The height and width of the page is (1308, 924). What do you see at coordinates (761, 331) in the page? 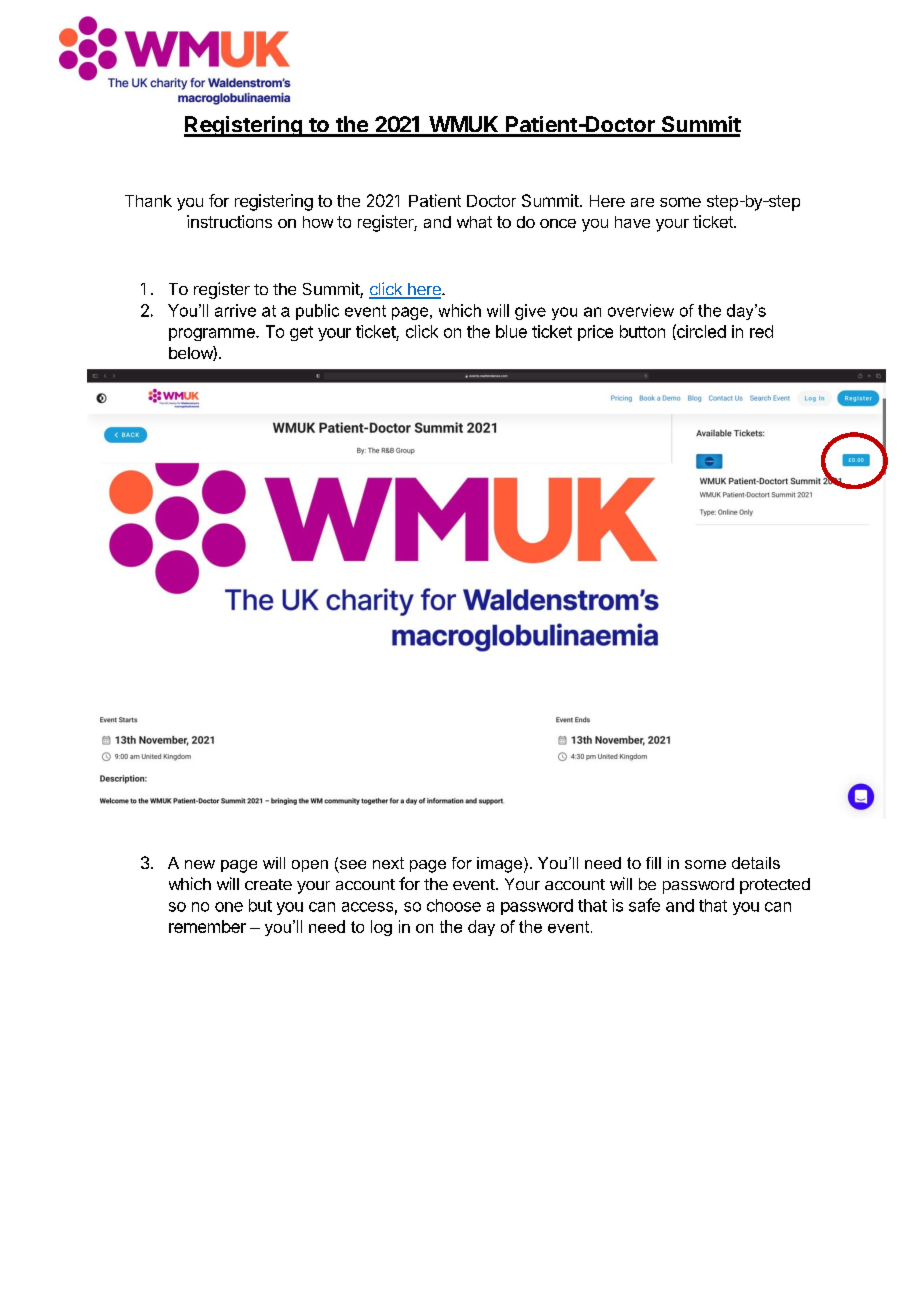
I see `red` at bounding box center [761, 331].
